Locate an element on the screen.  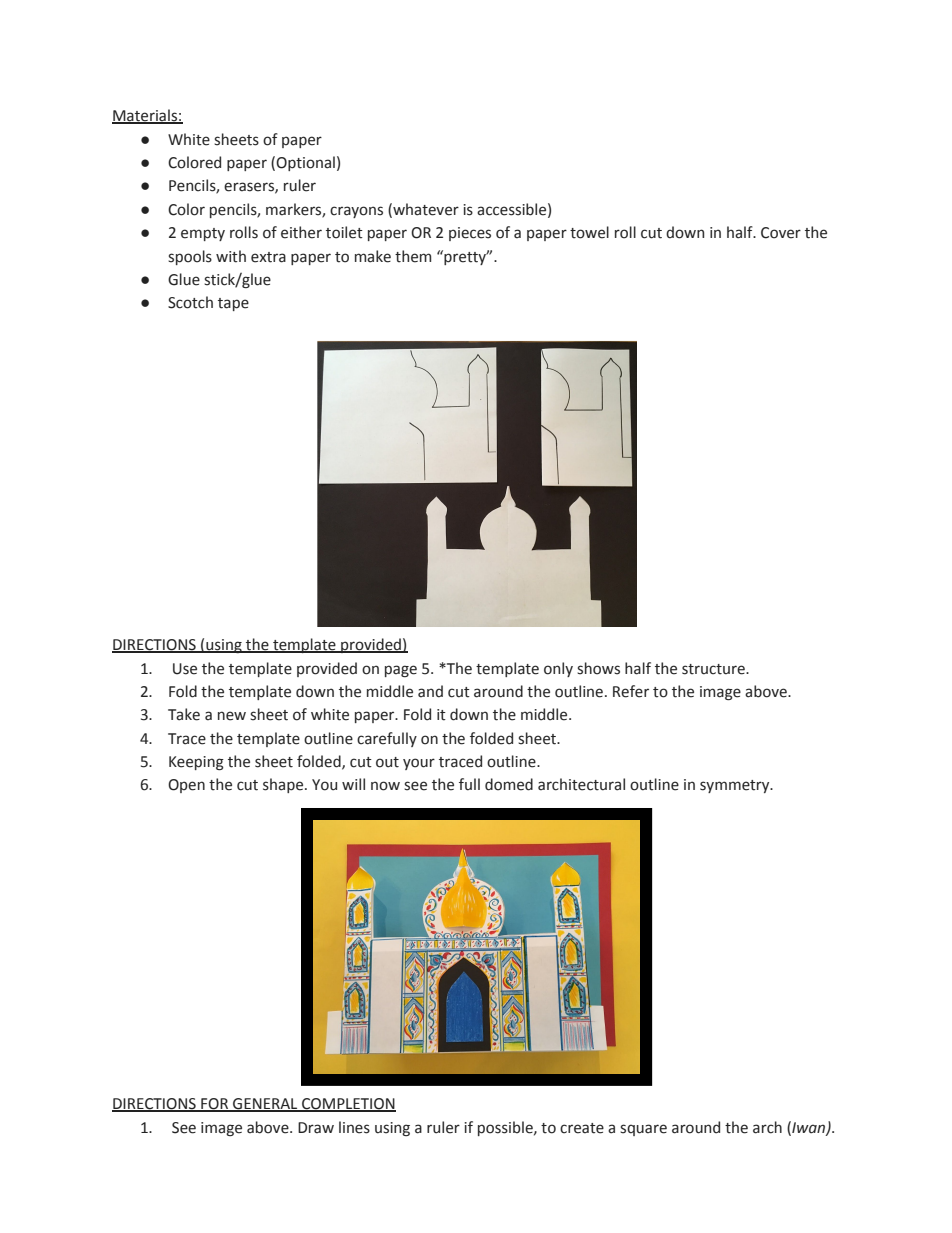
GENERAL is located at coordinates (265, 1105).
